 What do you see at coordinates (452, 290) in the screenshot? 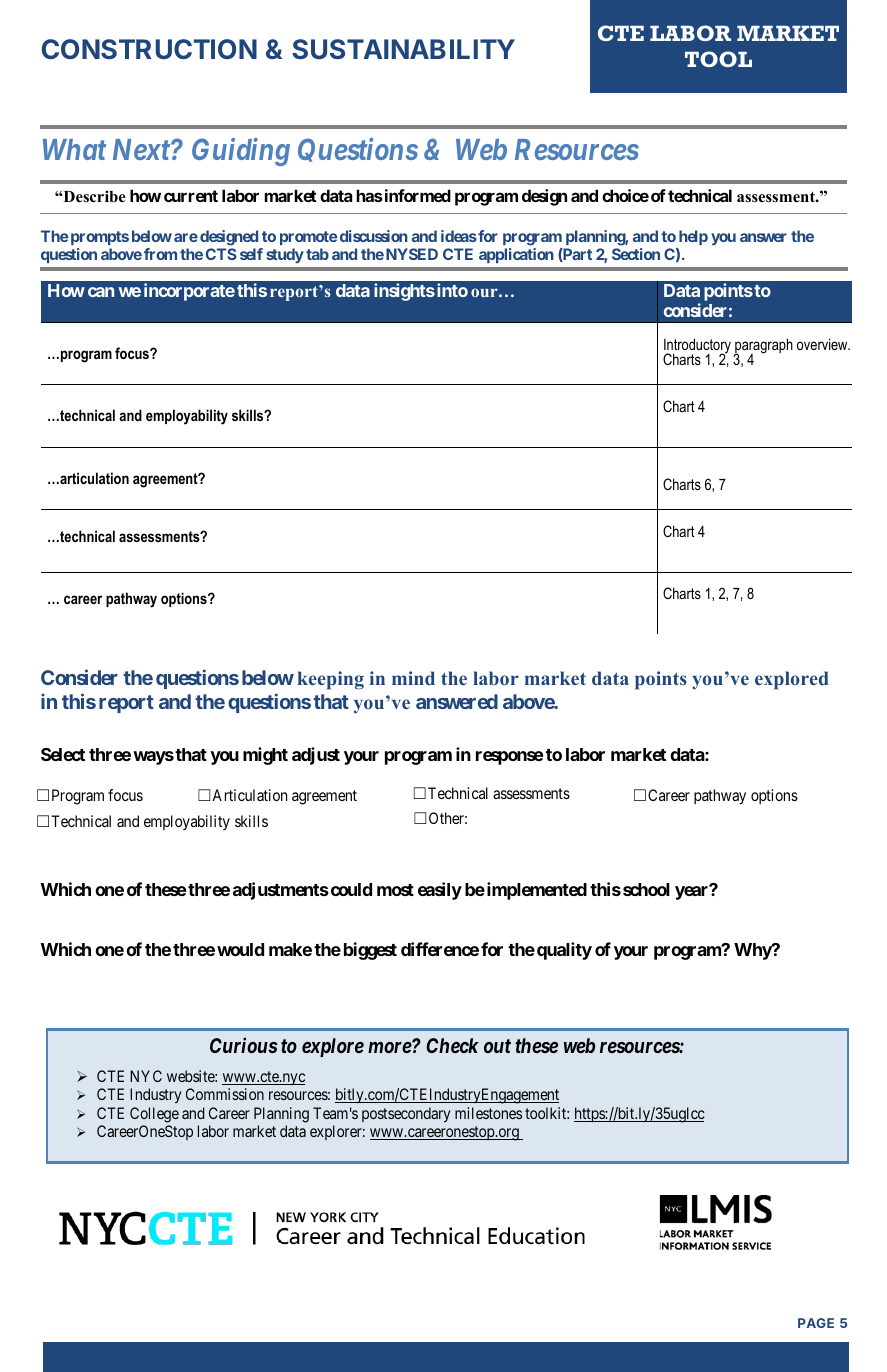
I see `into` at bounding box center [452, 290].
